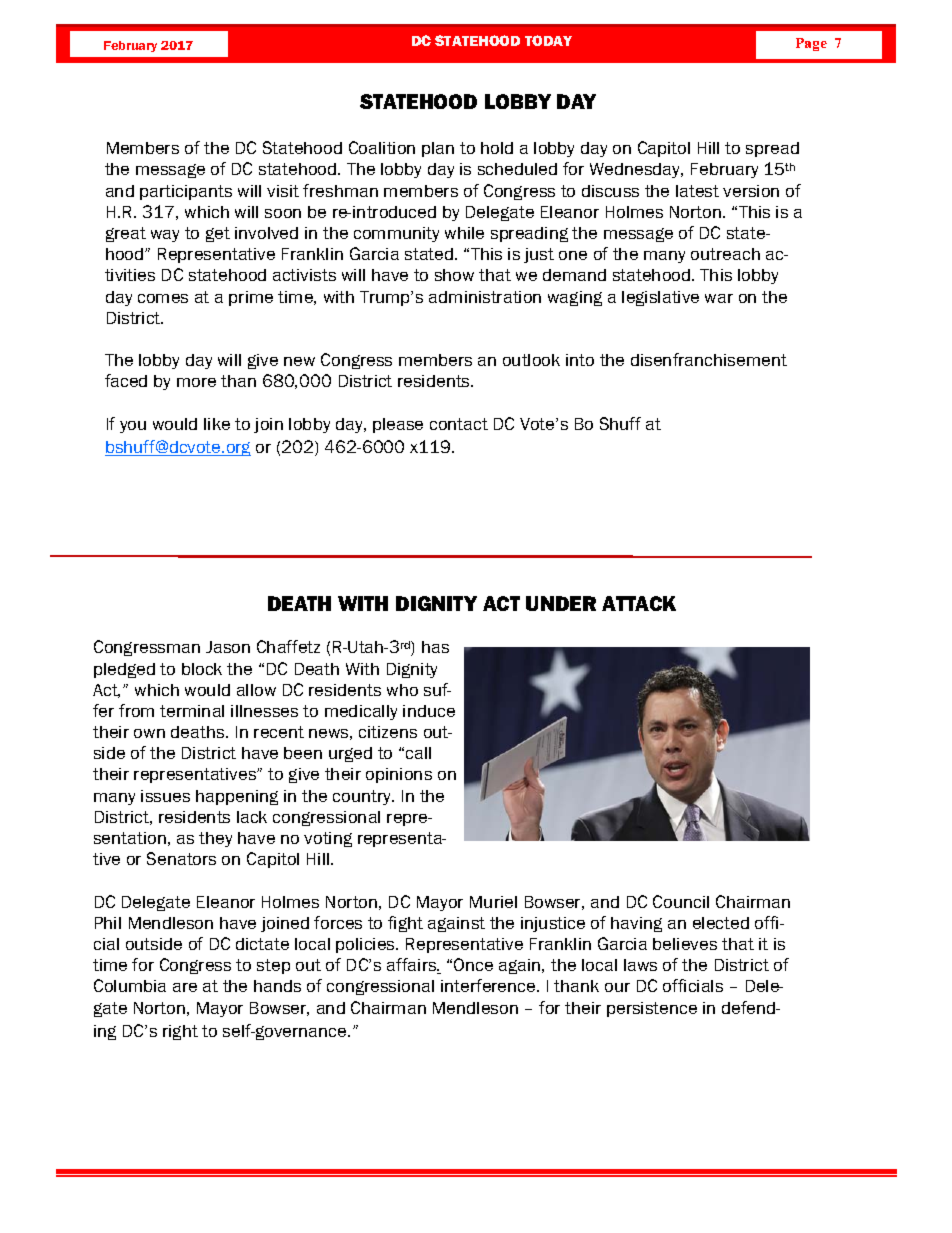 The height and width of the screenshot is (1233, 952). What do you see at coordinates (489, 985) in the screenshot?
I see `interference` at bounding box center [489, 985].
